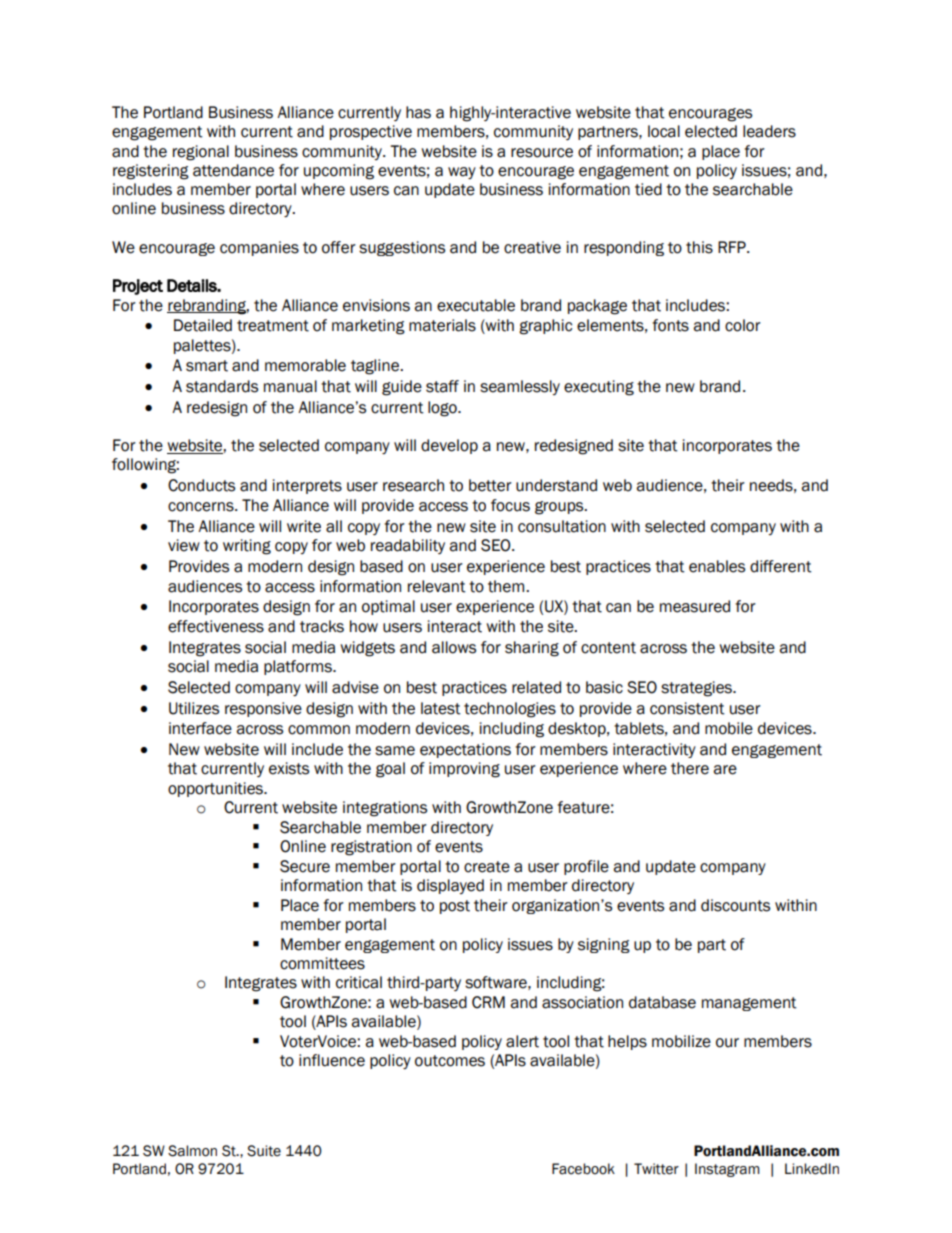 This document has width=952, height=1233. I want to click on way, so click(462, 173).
